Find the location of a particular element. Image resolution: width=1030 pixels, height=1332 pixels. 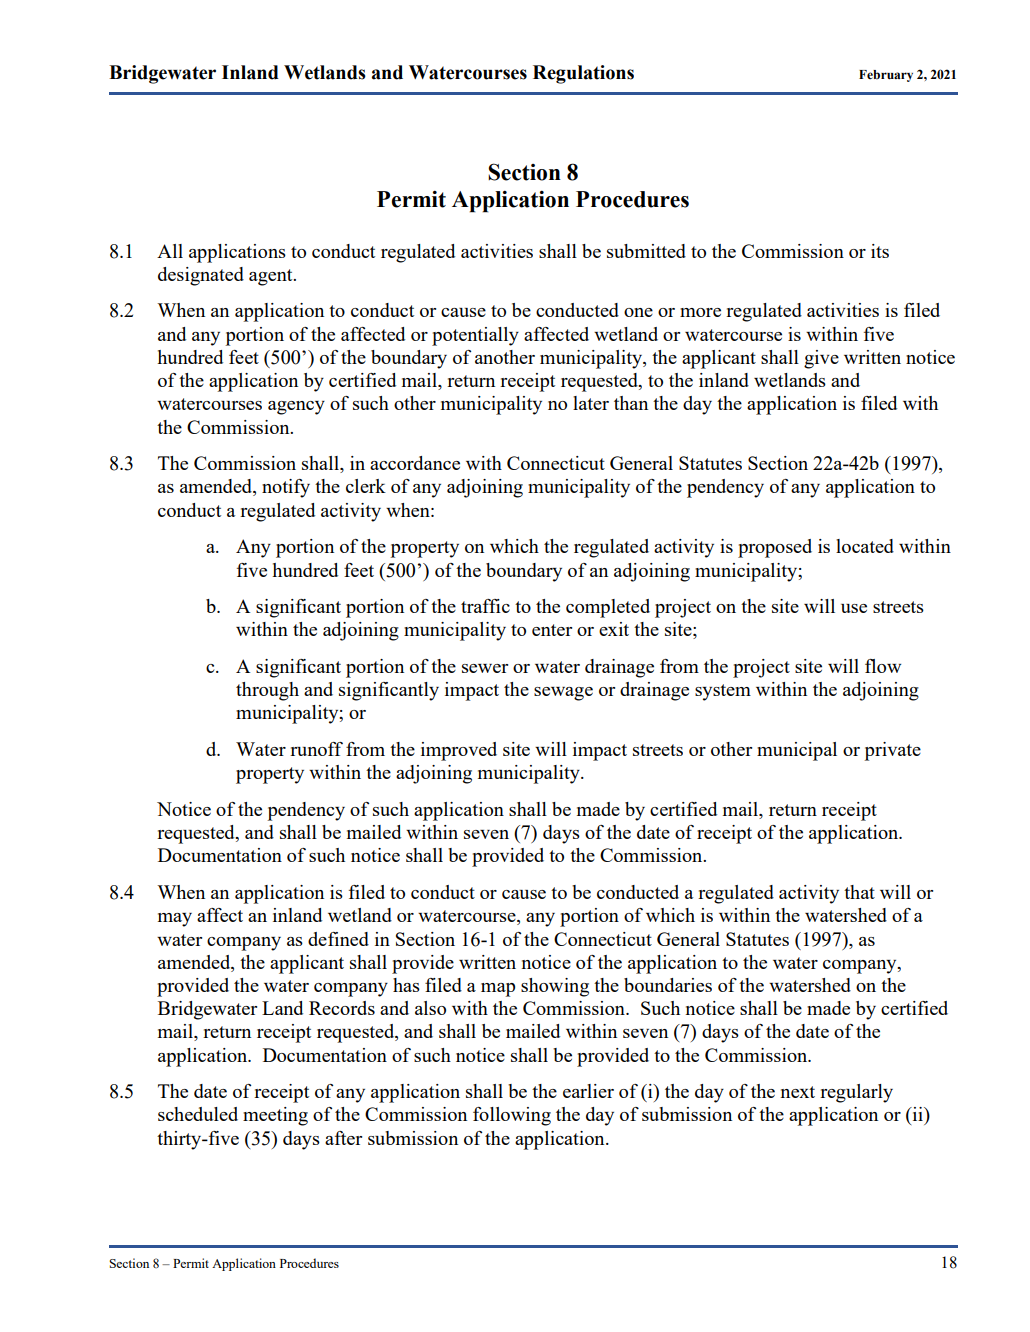

enter is located at coordinates (552, 630).
